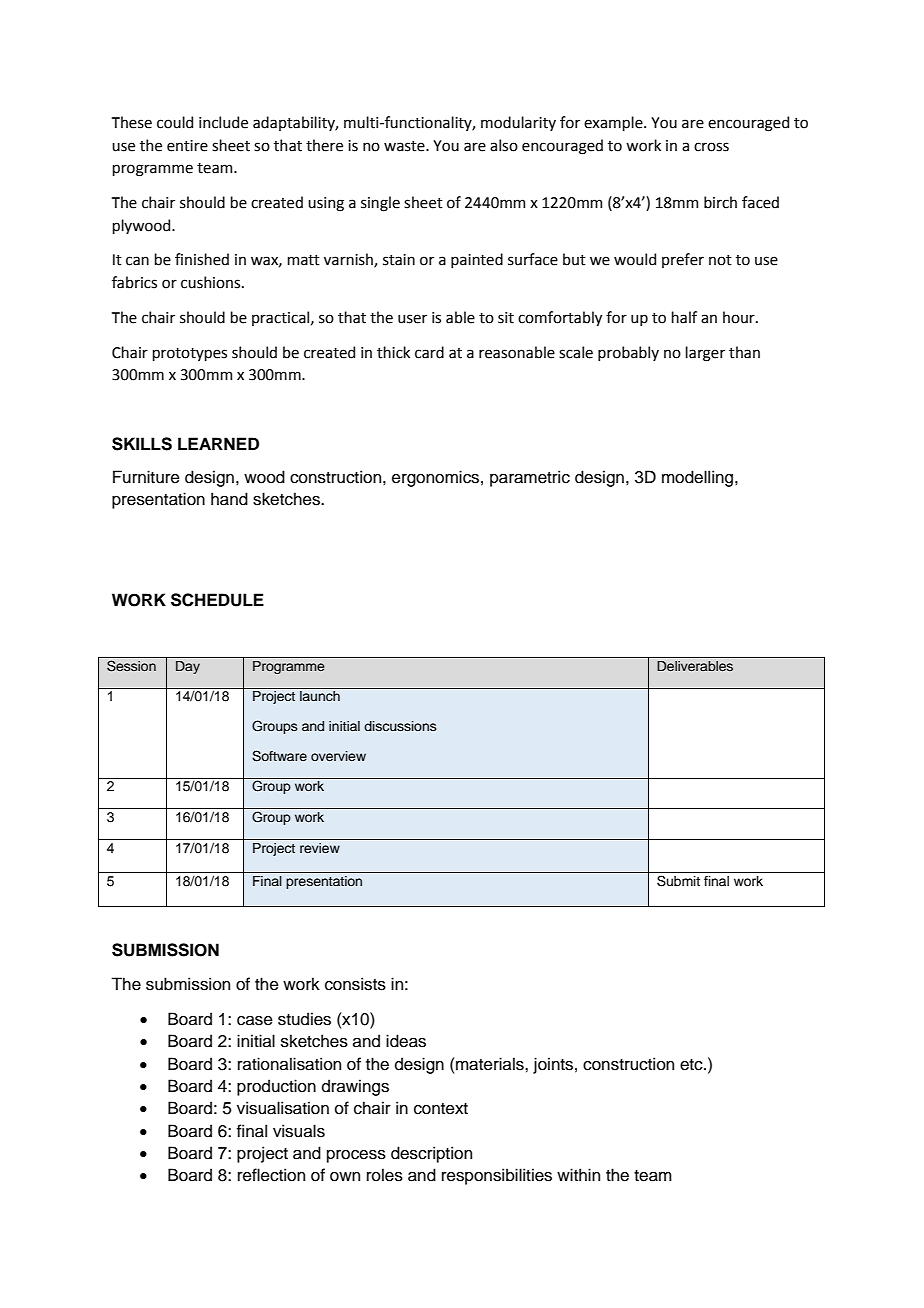 The image size is (924, 1308). What do you see at coordinates (271, 1175) in the screenshot?
I see `reflection` at bounding box center [271, 1175].
